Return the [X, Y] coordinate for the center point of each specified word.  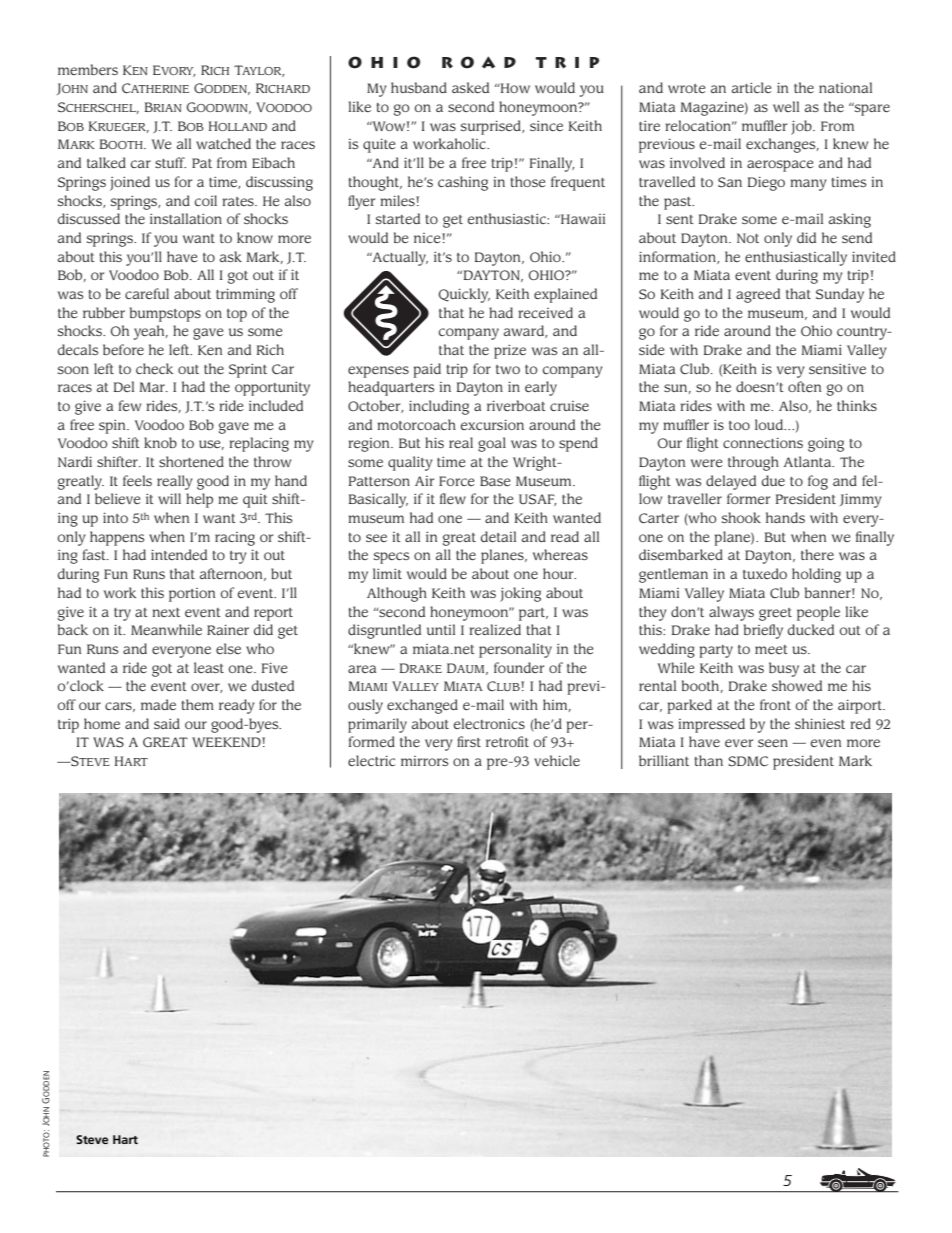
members [88, 69]
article [752, 87]
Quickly [464, 295]
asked [470, 87]
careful [147, 293]
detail [498, 536]
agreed [758, 295]
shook [741, 517]
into [115, 517]
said [167, 723]
